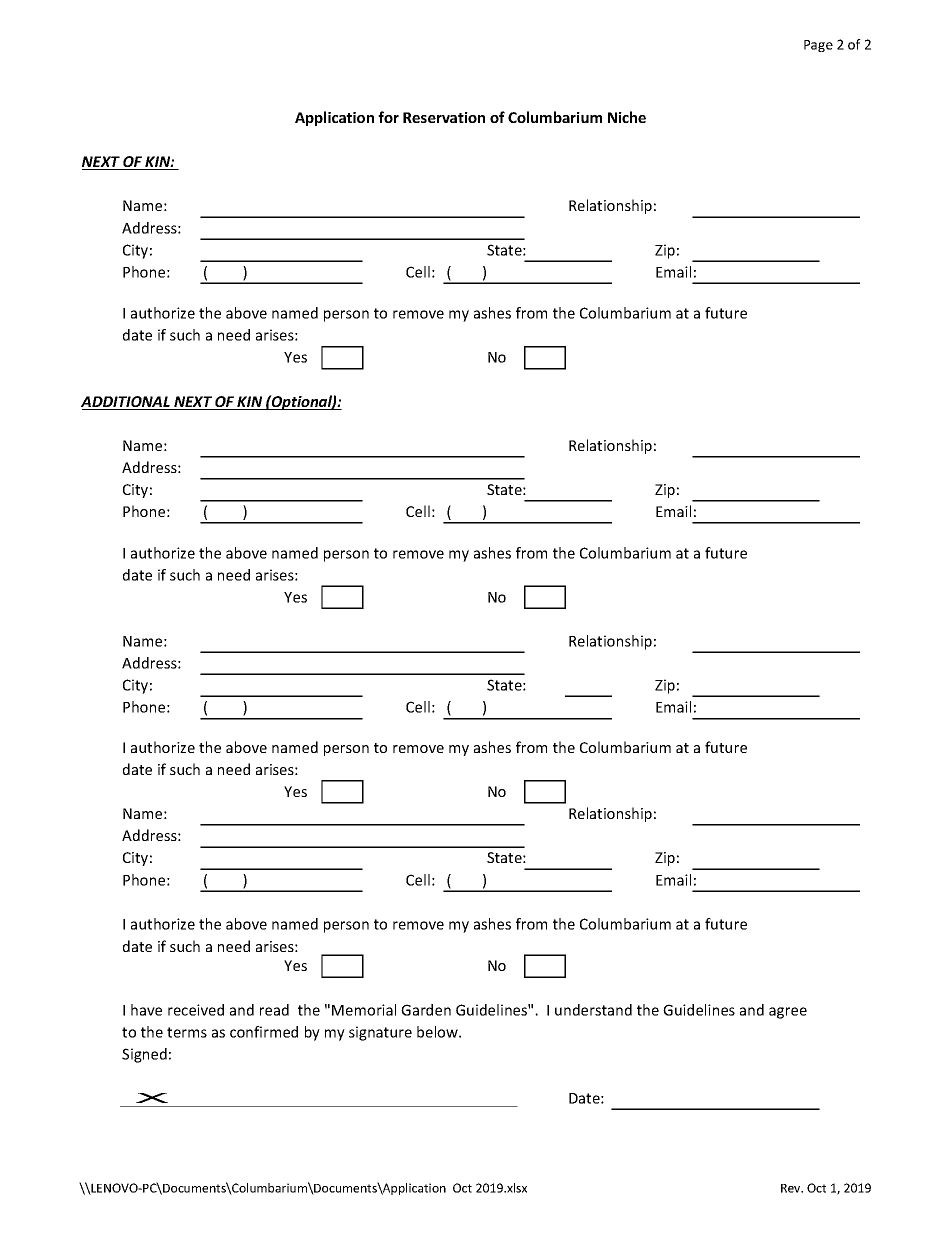 Image resolution: width=952 pixels, height=1233 pixels. Describe the element at coordinates (444, 117) in the document. I see `Reservation` at that location.
